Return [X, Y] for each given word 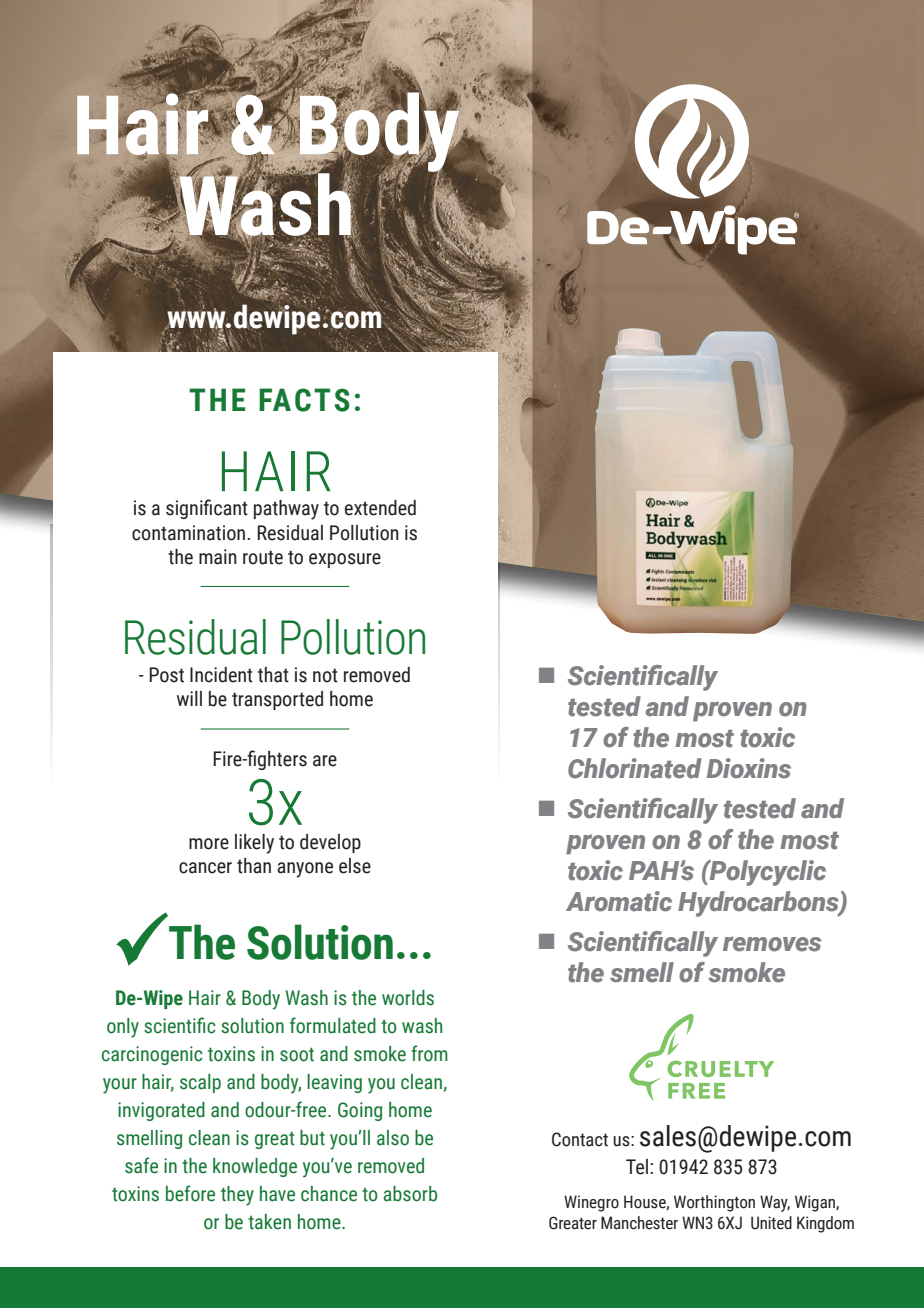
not [325, 675]
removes [772, 944]
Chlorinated [635, 768]
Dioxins [749, 768]
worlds [408, 998]
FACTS [304, 400]
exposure [345, 560]
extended [380, 508]
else [355, 866]
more [209, 844]
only [123, 1028]
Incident [221, 675]
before [190, 1193]
